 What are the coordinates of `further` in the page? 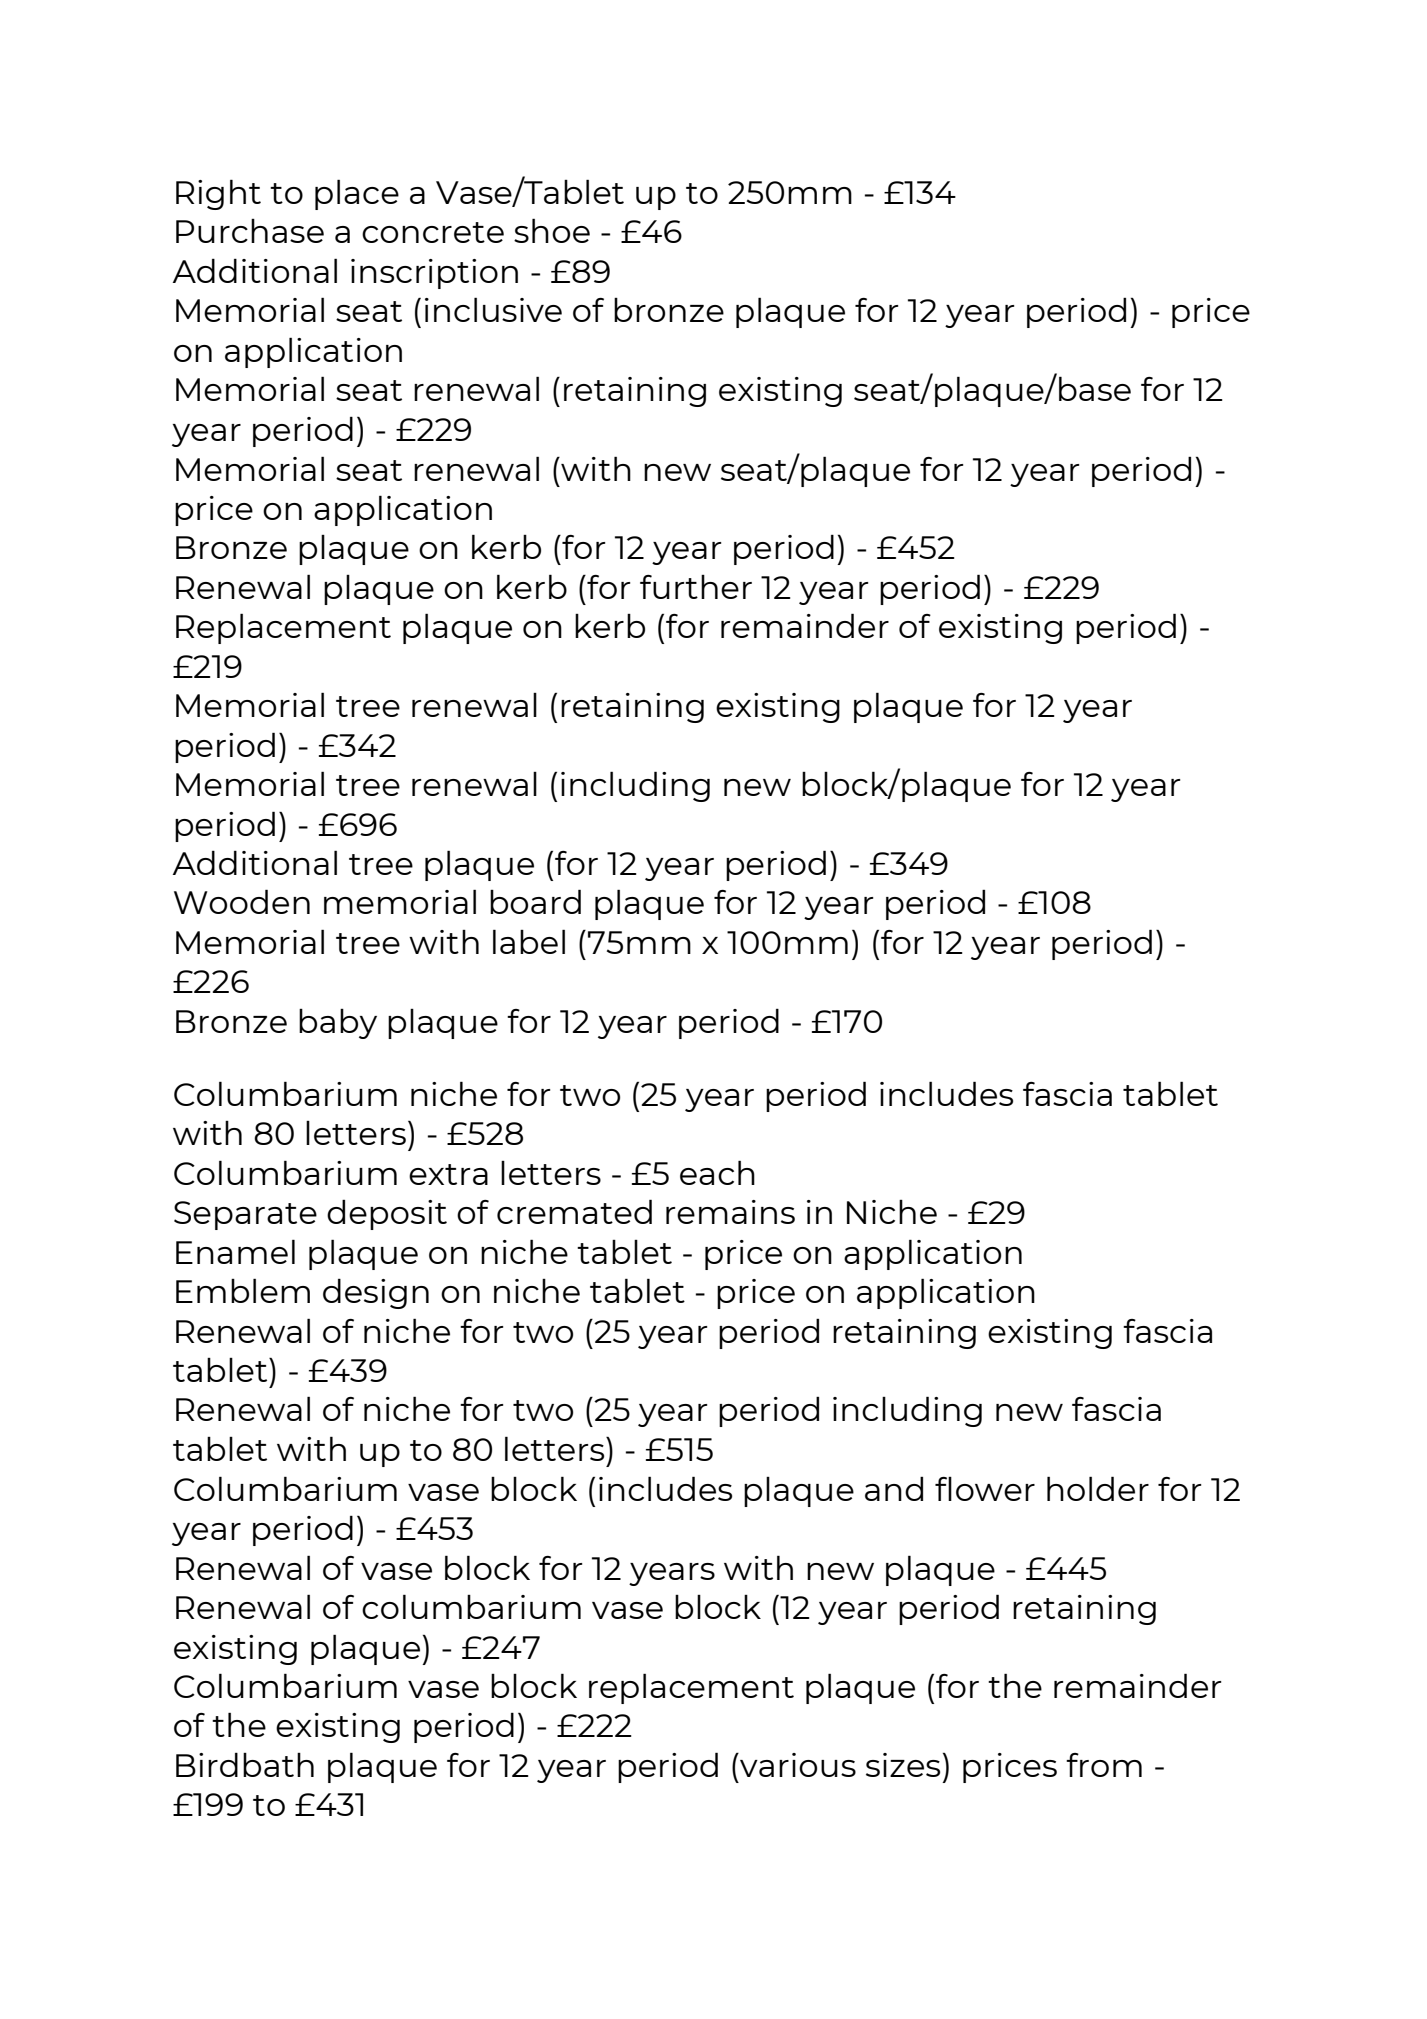 It's located at (696, 587).
